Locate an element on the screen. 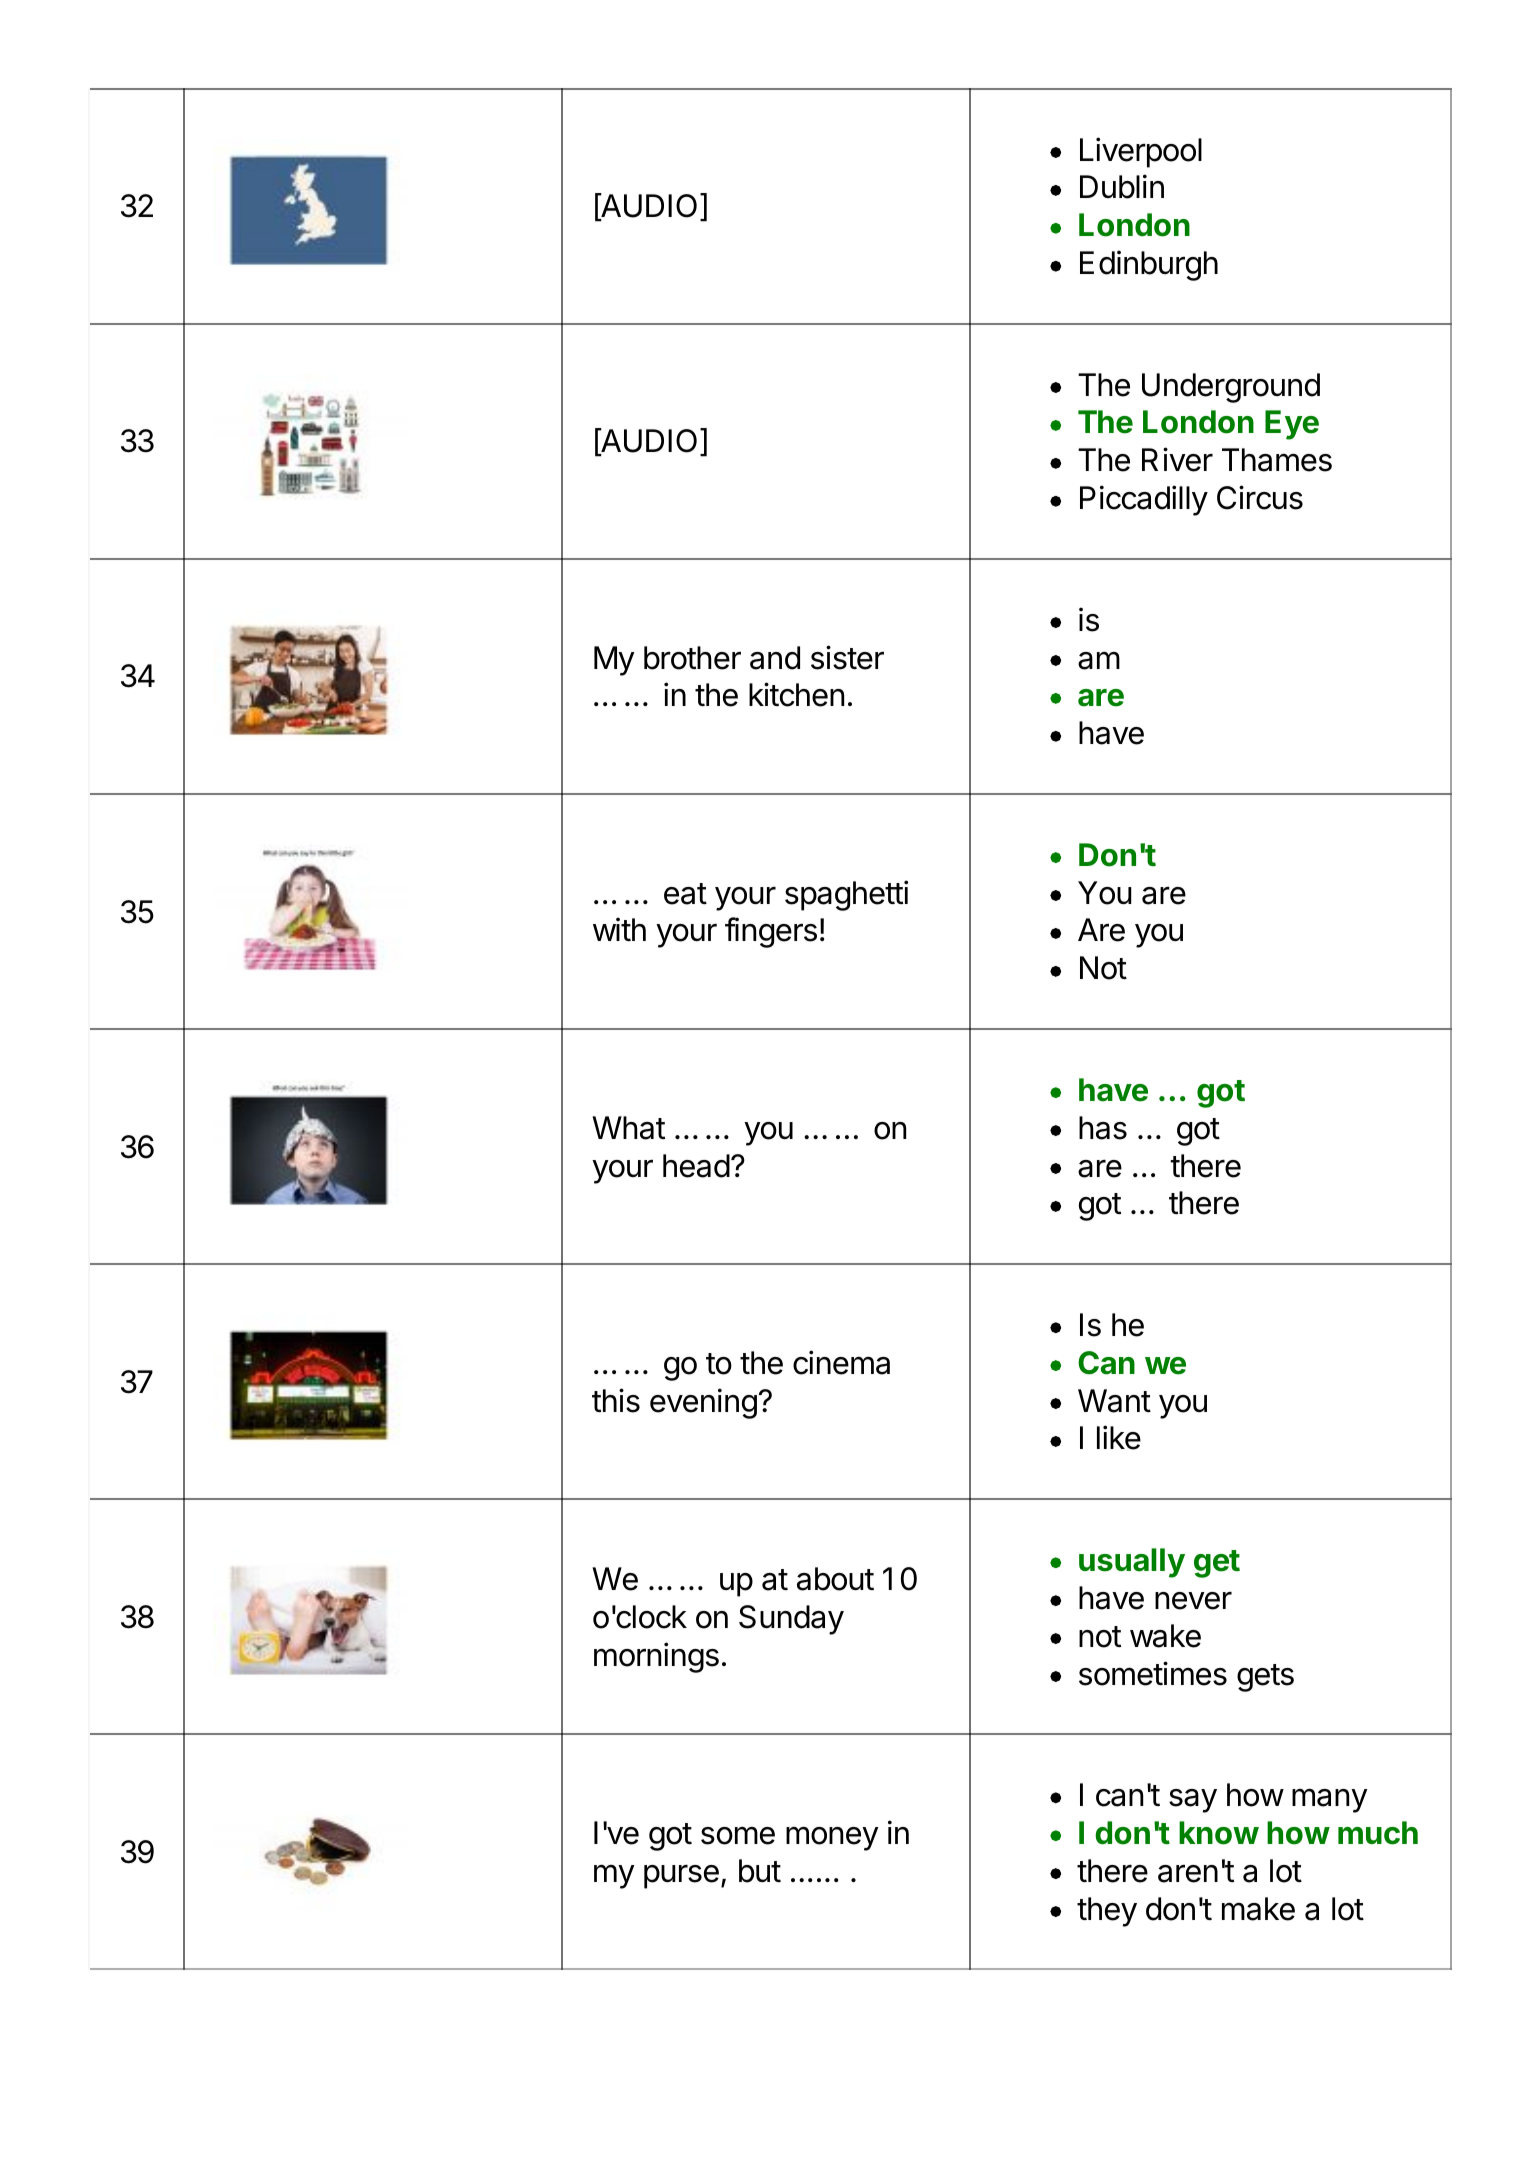 This screenshot has width=1540, height=2178. Edinburgh is located at coordinates (1149, 265).
